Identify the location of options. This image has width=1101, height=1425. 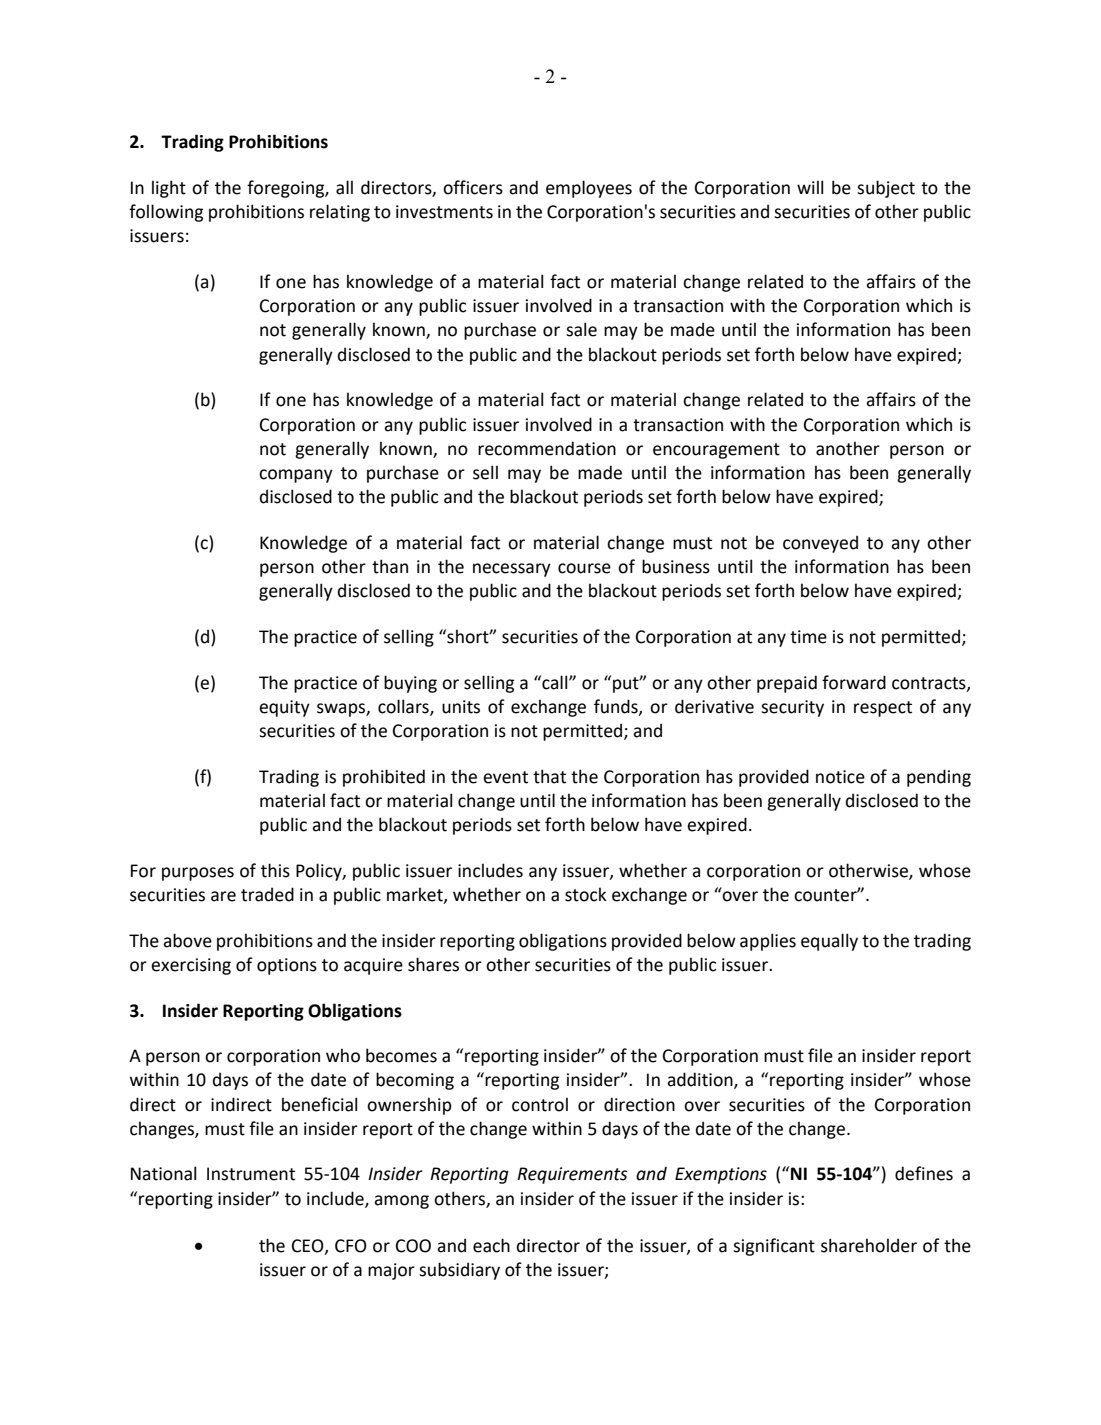
(287, 966).
